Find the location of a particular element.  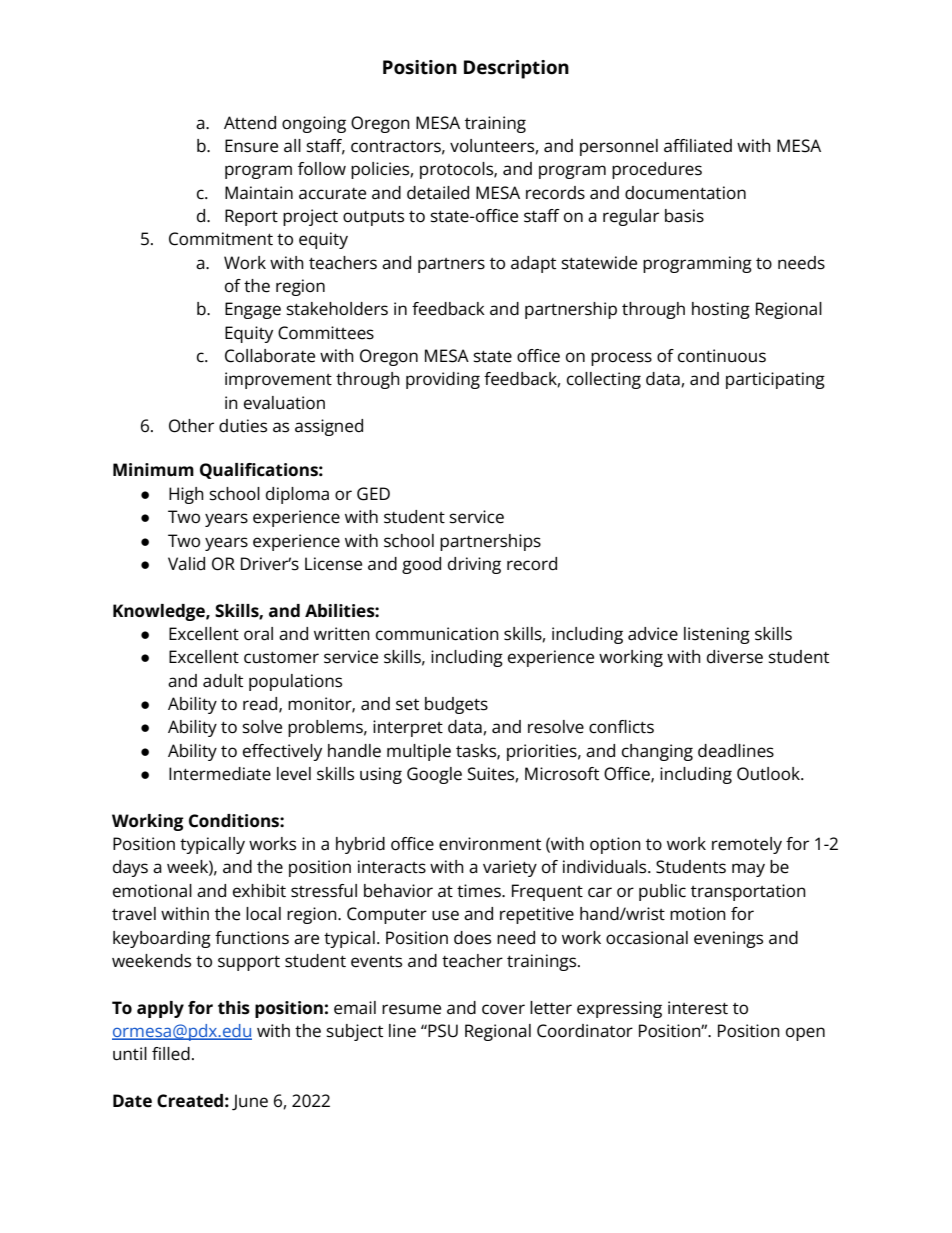

Attend is located at coordinates (250, 123).
